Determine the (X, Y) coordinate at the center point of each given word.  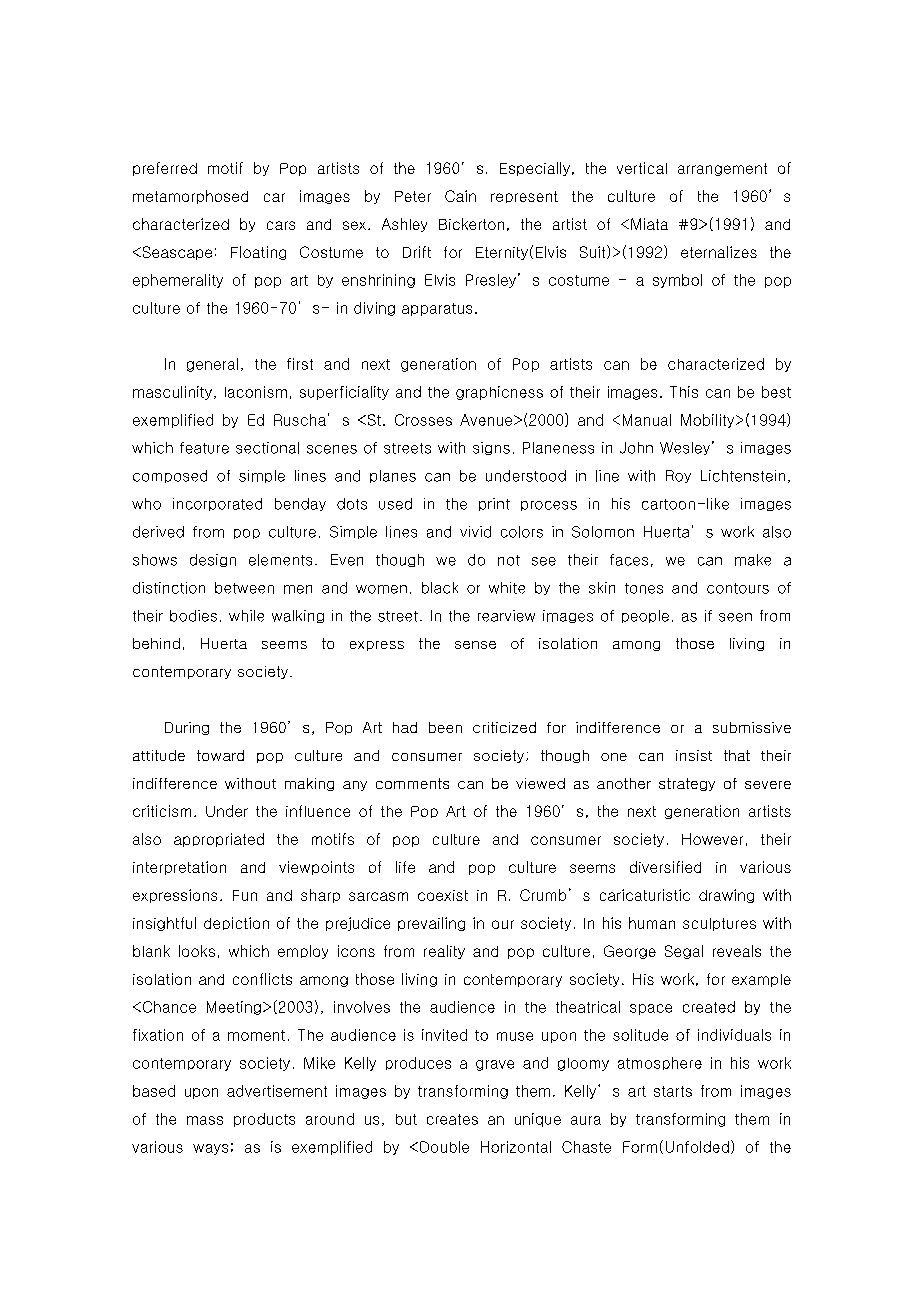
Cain (460, 196)
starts (673, 1091)
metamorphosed (190, 197)
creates (452, 1119)
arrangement (722, 169)
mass (205, 1120)
